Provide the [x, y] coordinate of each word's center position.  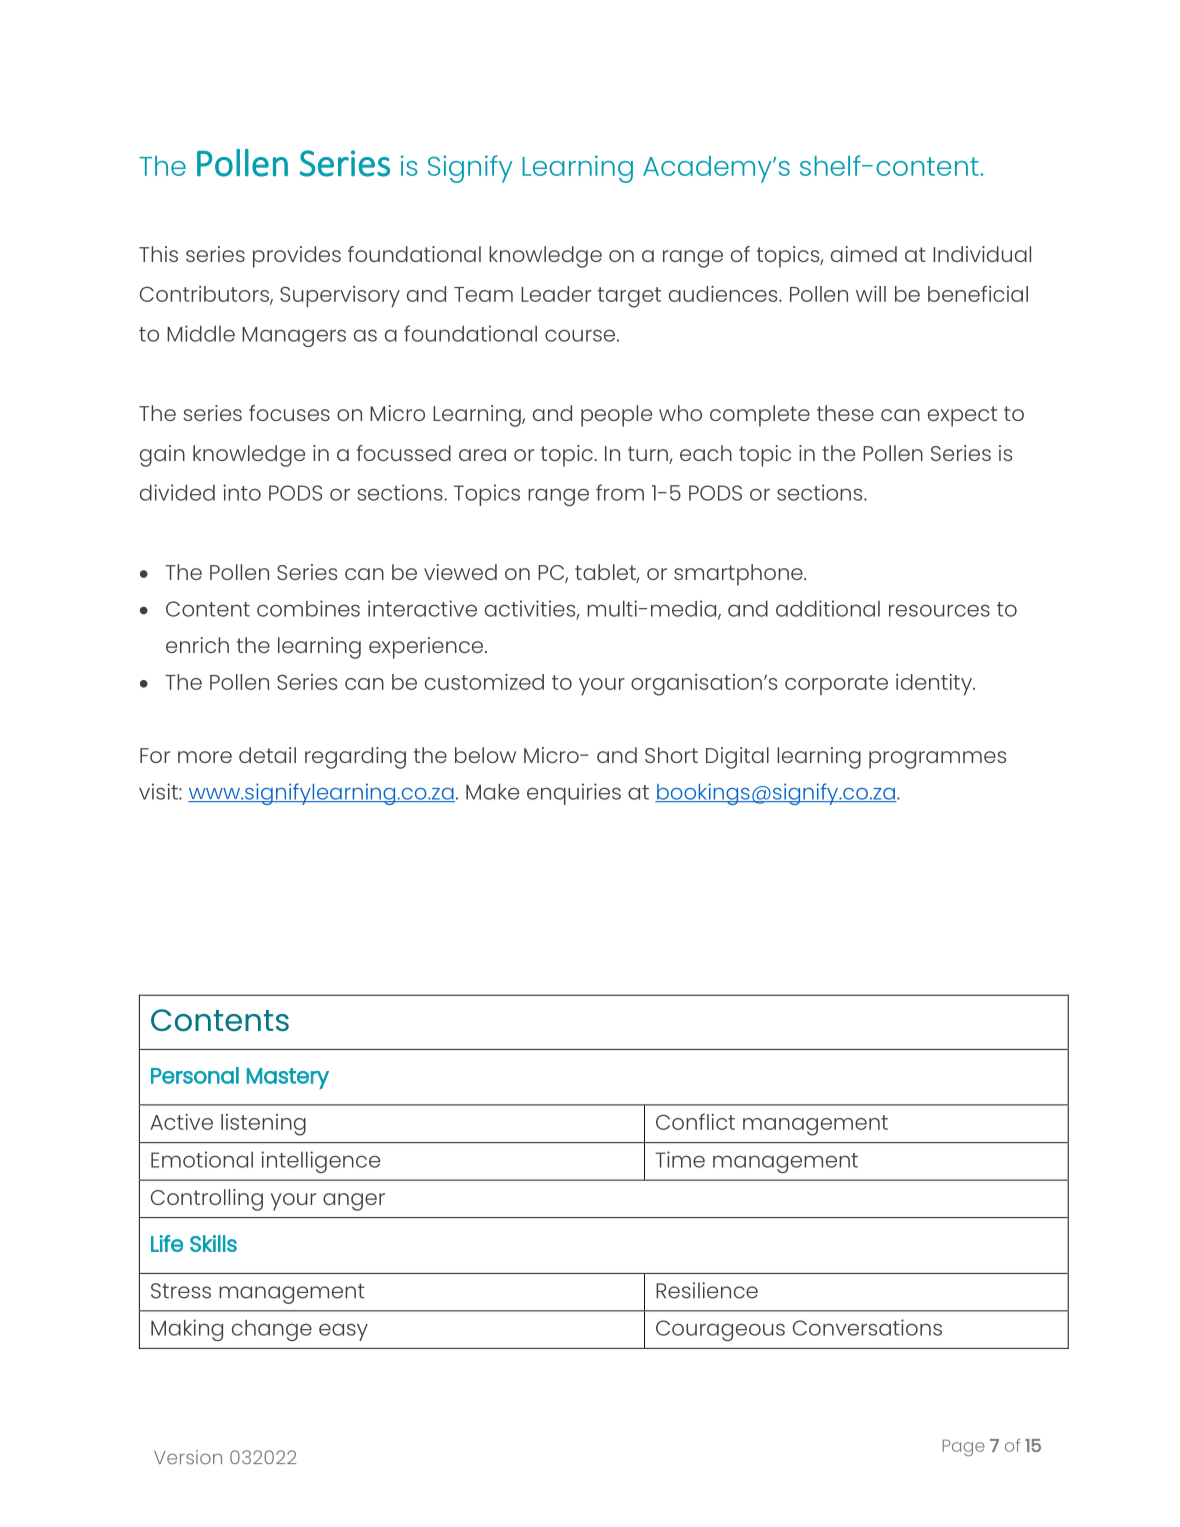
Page [964, 1447]
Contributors [205, 295]
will [871, 294]
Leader [556, 294]
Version [188, 1457]
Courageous [720, 1330]
